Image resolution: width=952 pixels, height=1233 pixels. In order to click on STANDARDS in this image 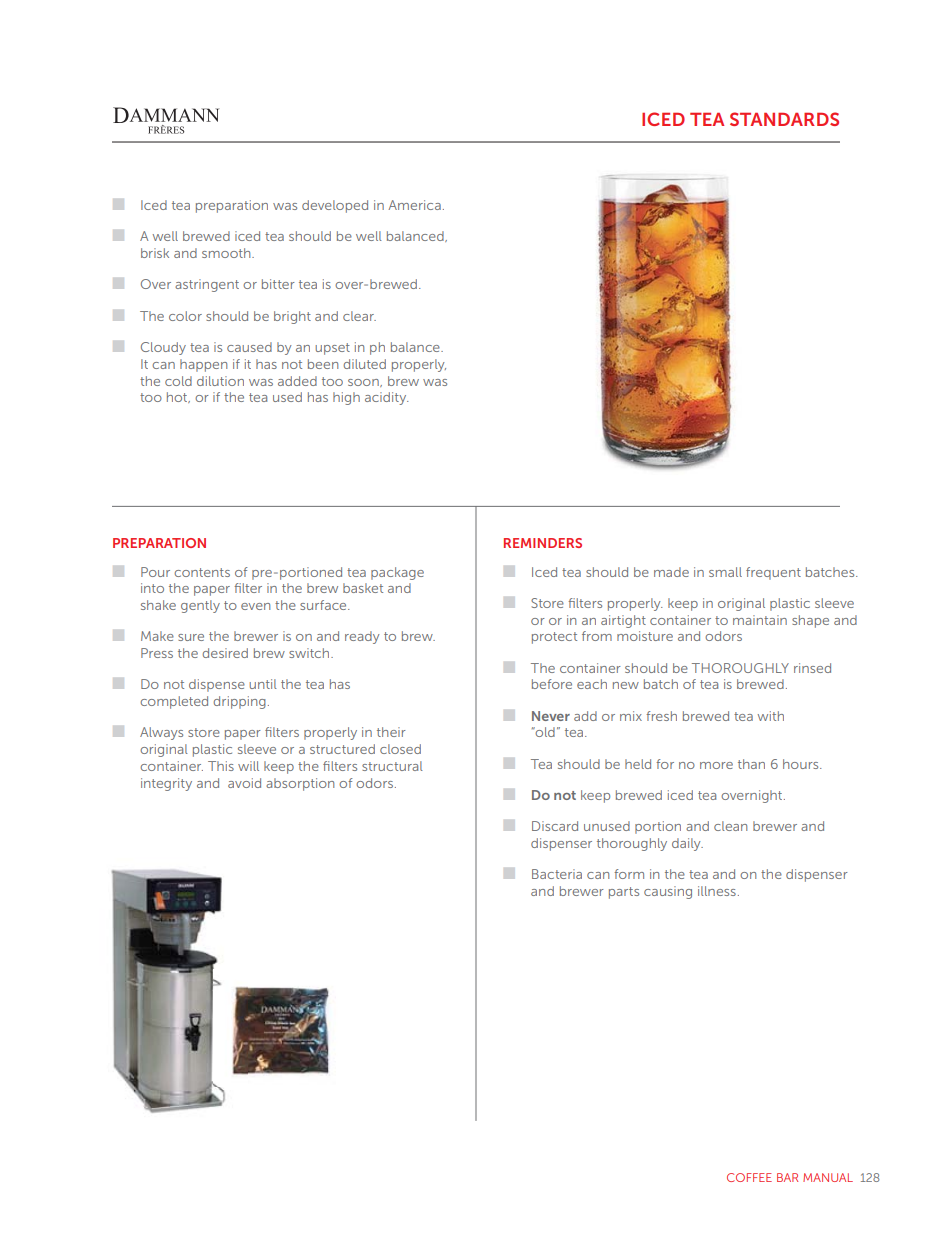, I will do `click(784, 119)`.
